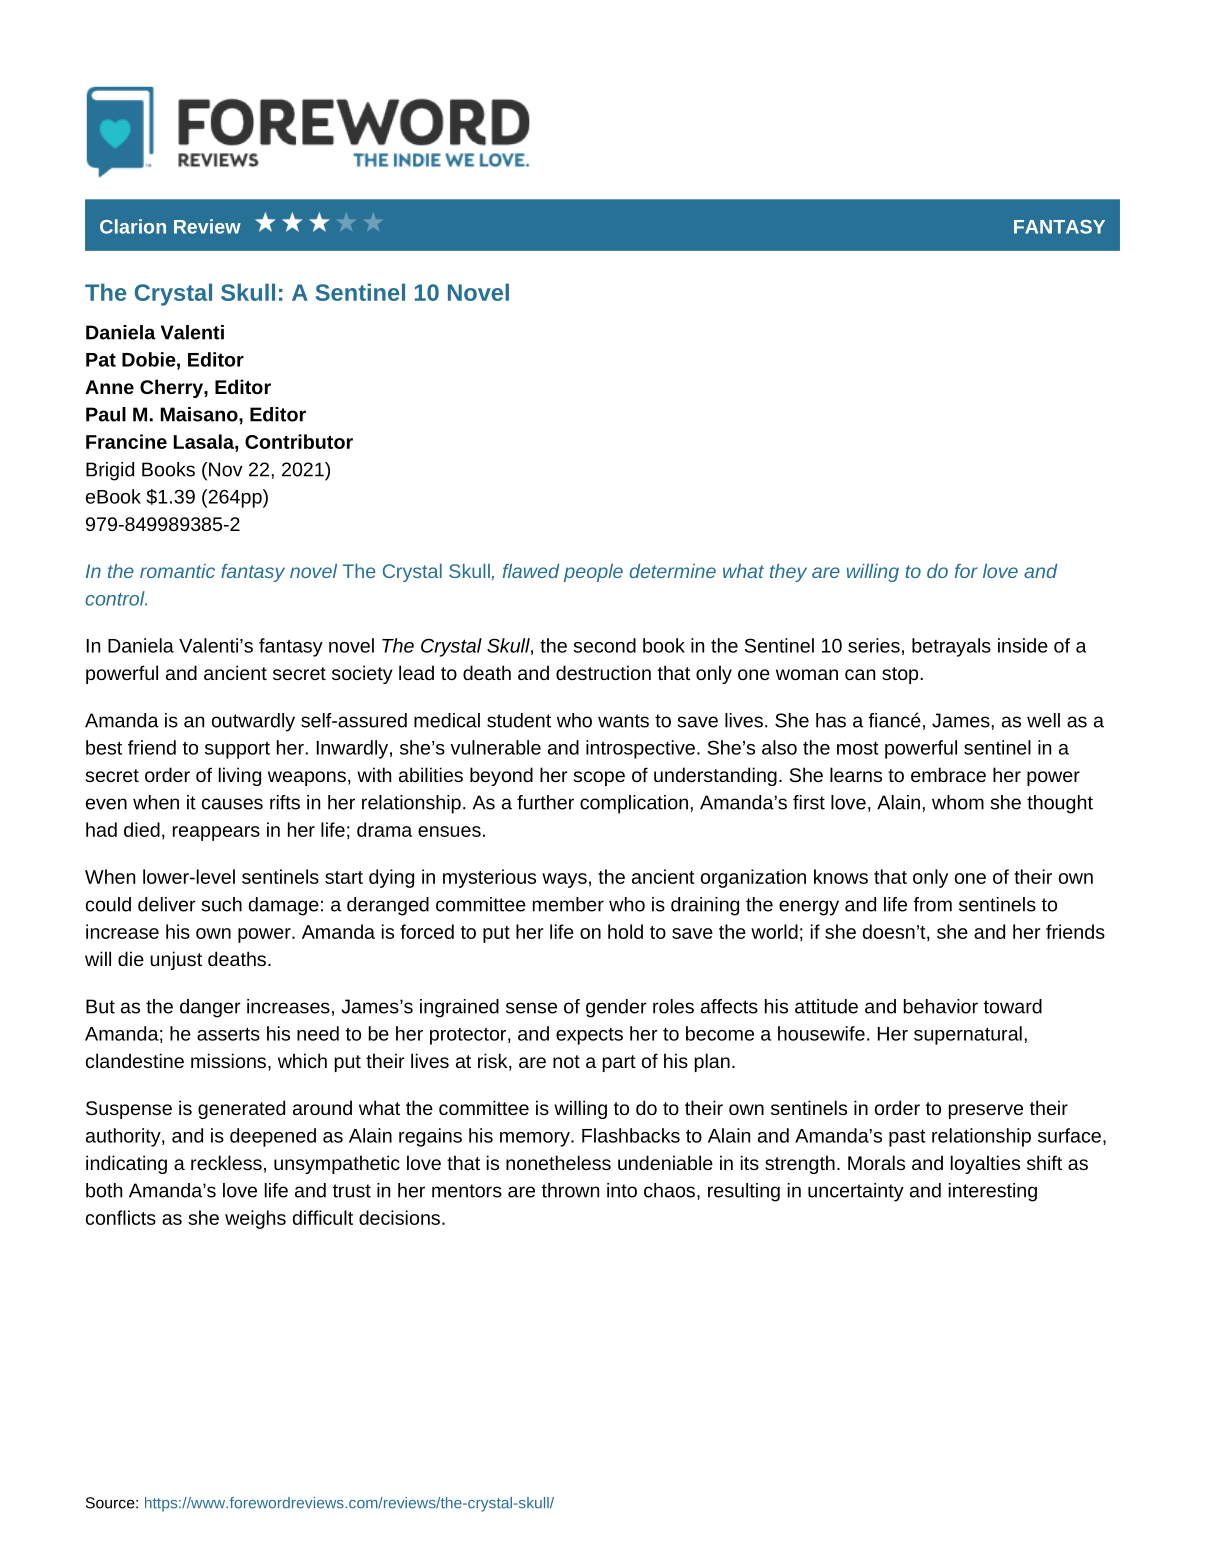 The width and height of the page is (1205, 1560). I want to click on reckless, so click(226, 1162).
